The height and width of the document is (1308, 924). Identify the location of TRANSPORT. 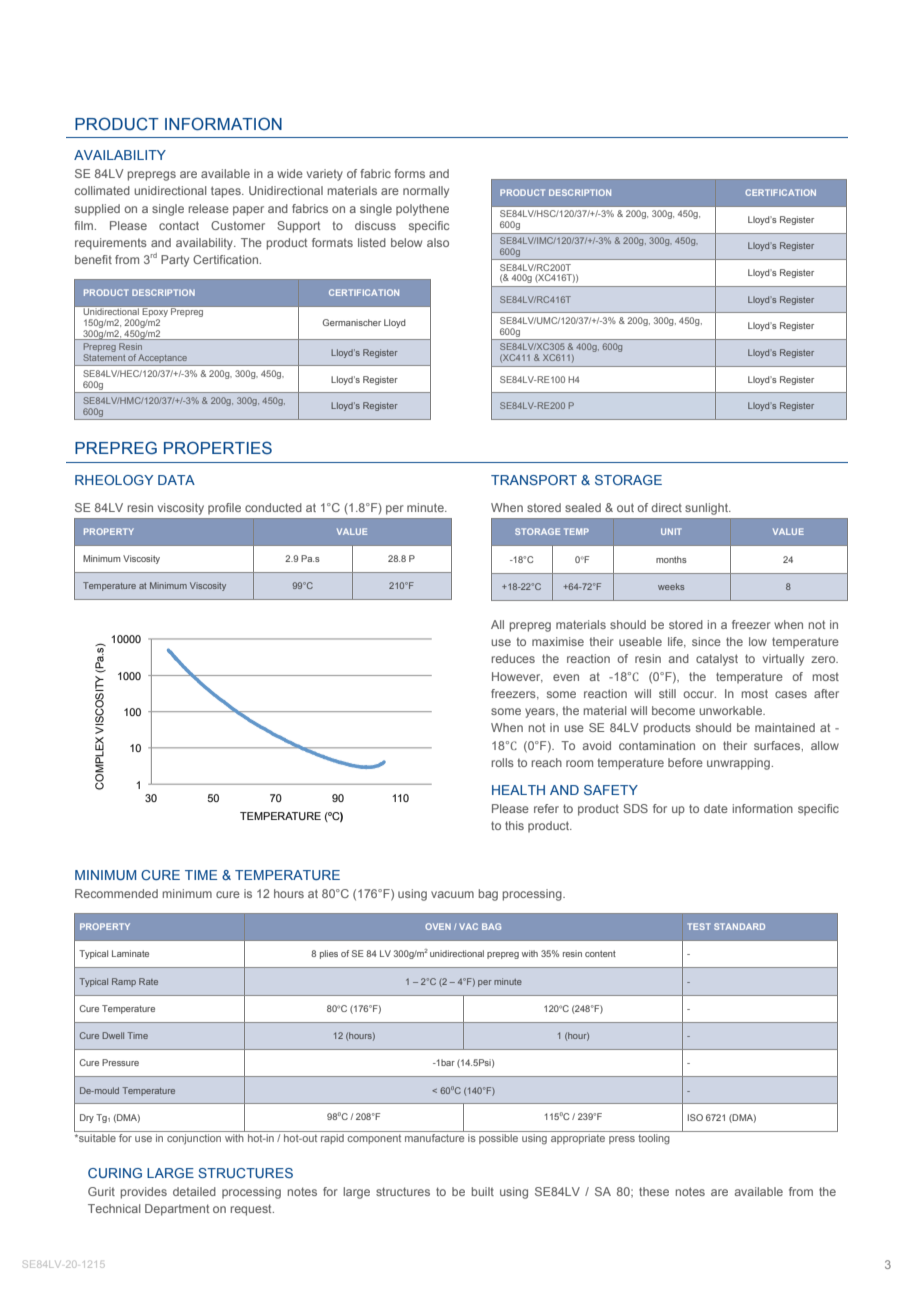
(534, 480).
